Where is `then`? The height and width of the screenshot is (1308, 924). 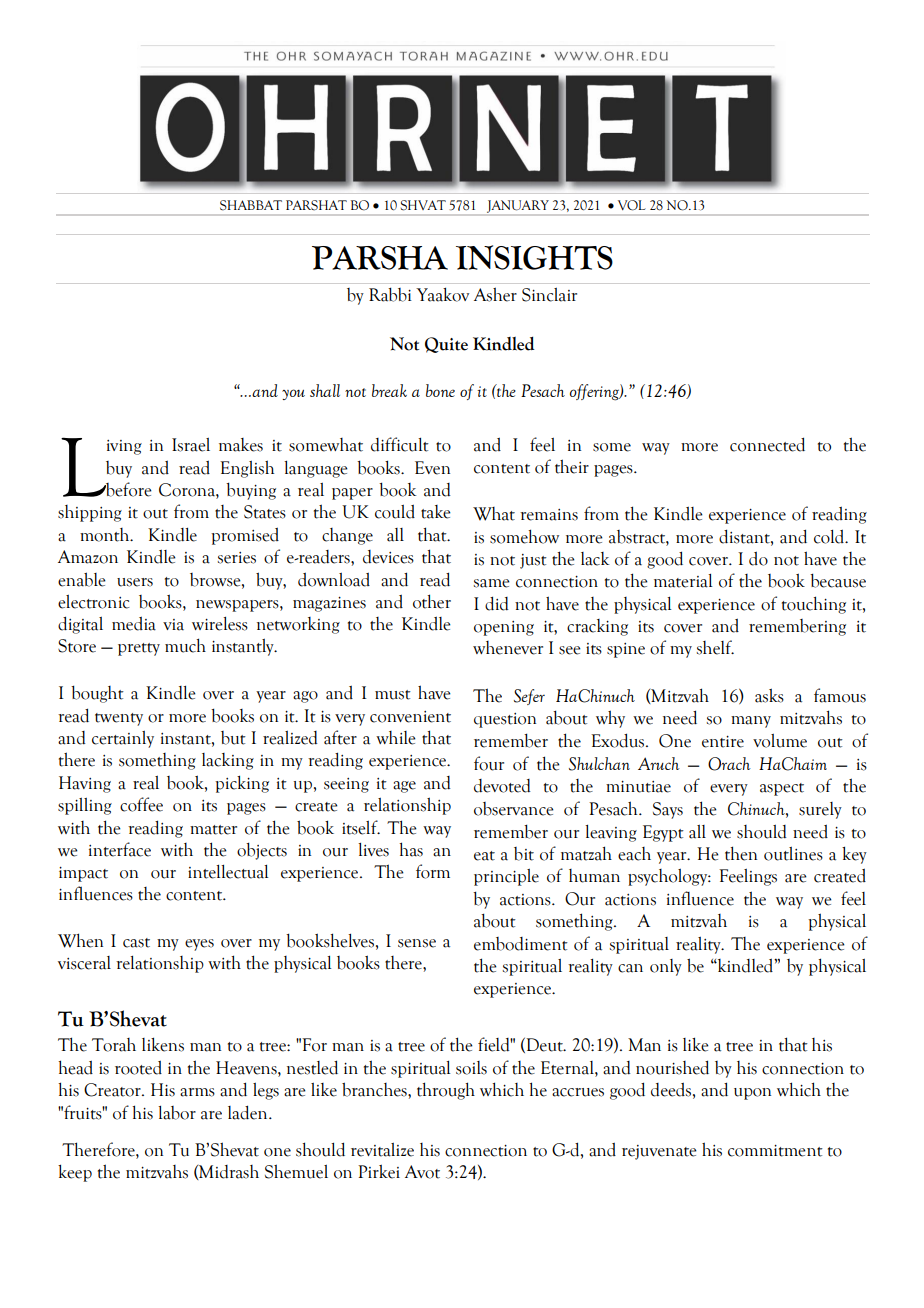 then is located at coordinates (741, 853).
